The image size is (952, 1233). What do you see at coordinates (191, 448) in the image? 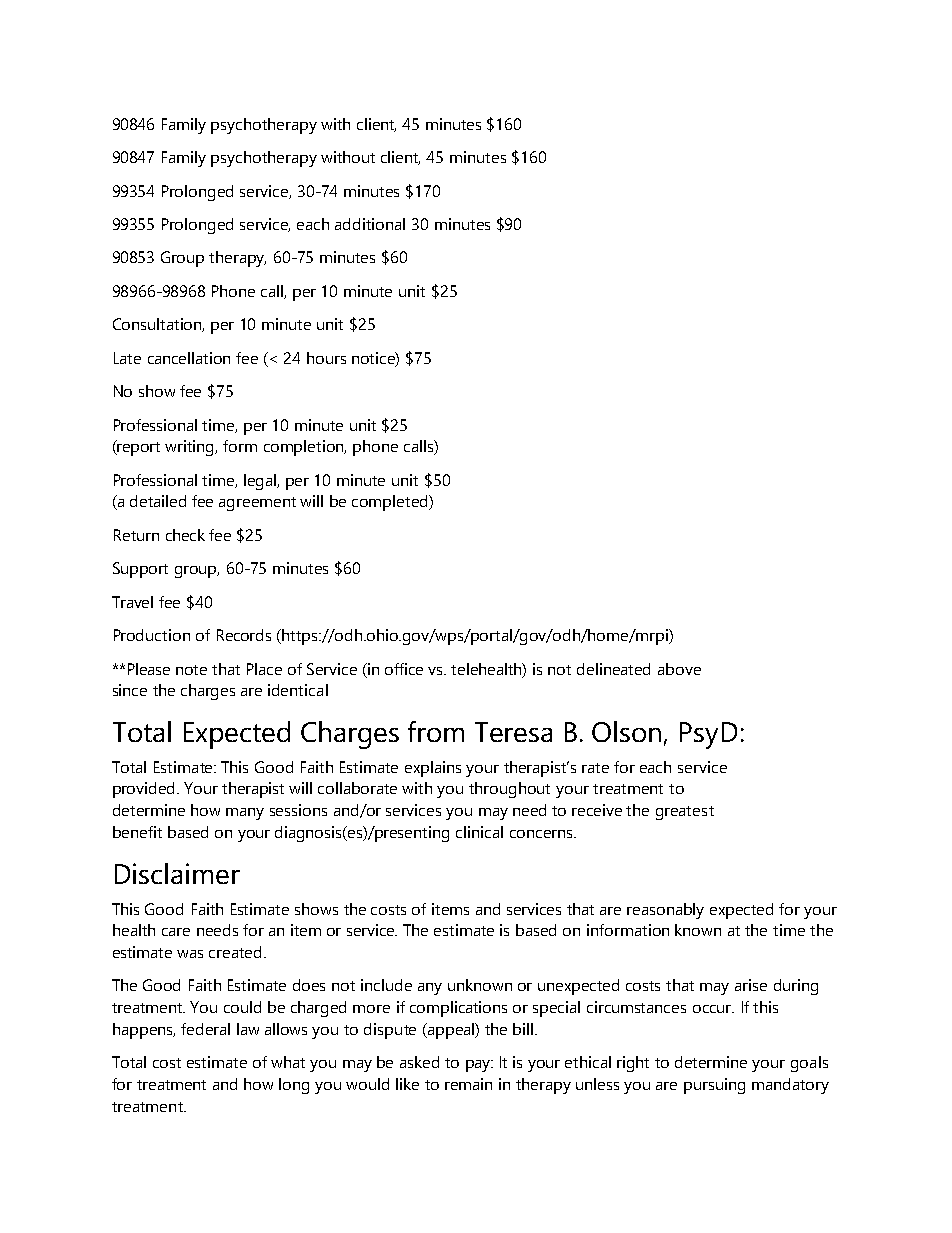
I see `writing` at bounding box center [191, 448].
